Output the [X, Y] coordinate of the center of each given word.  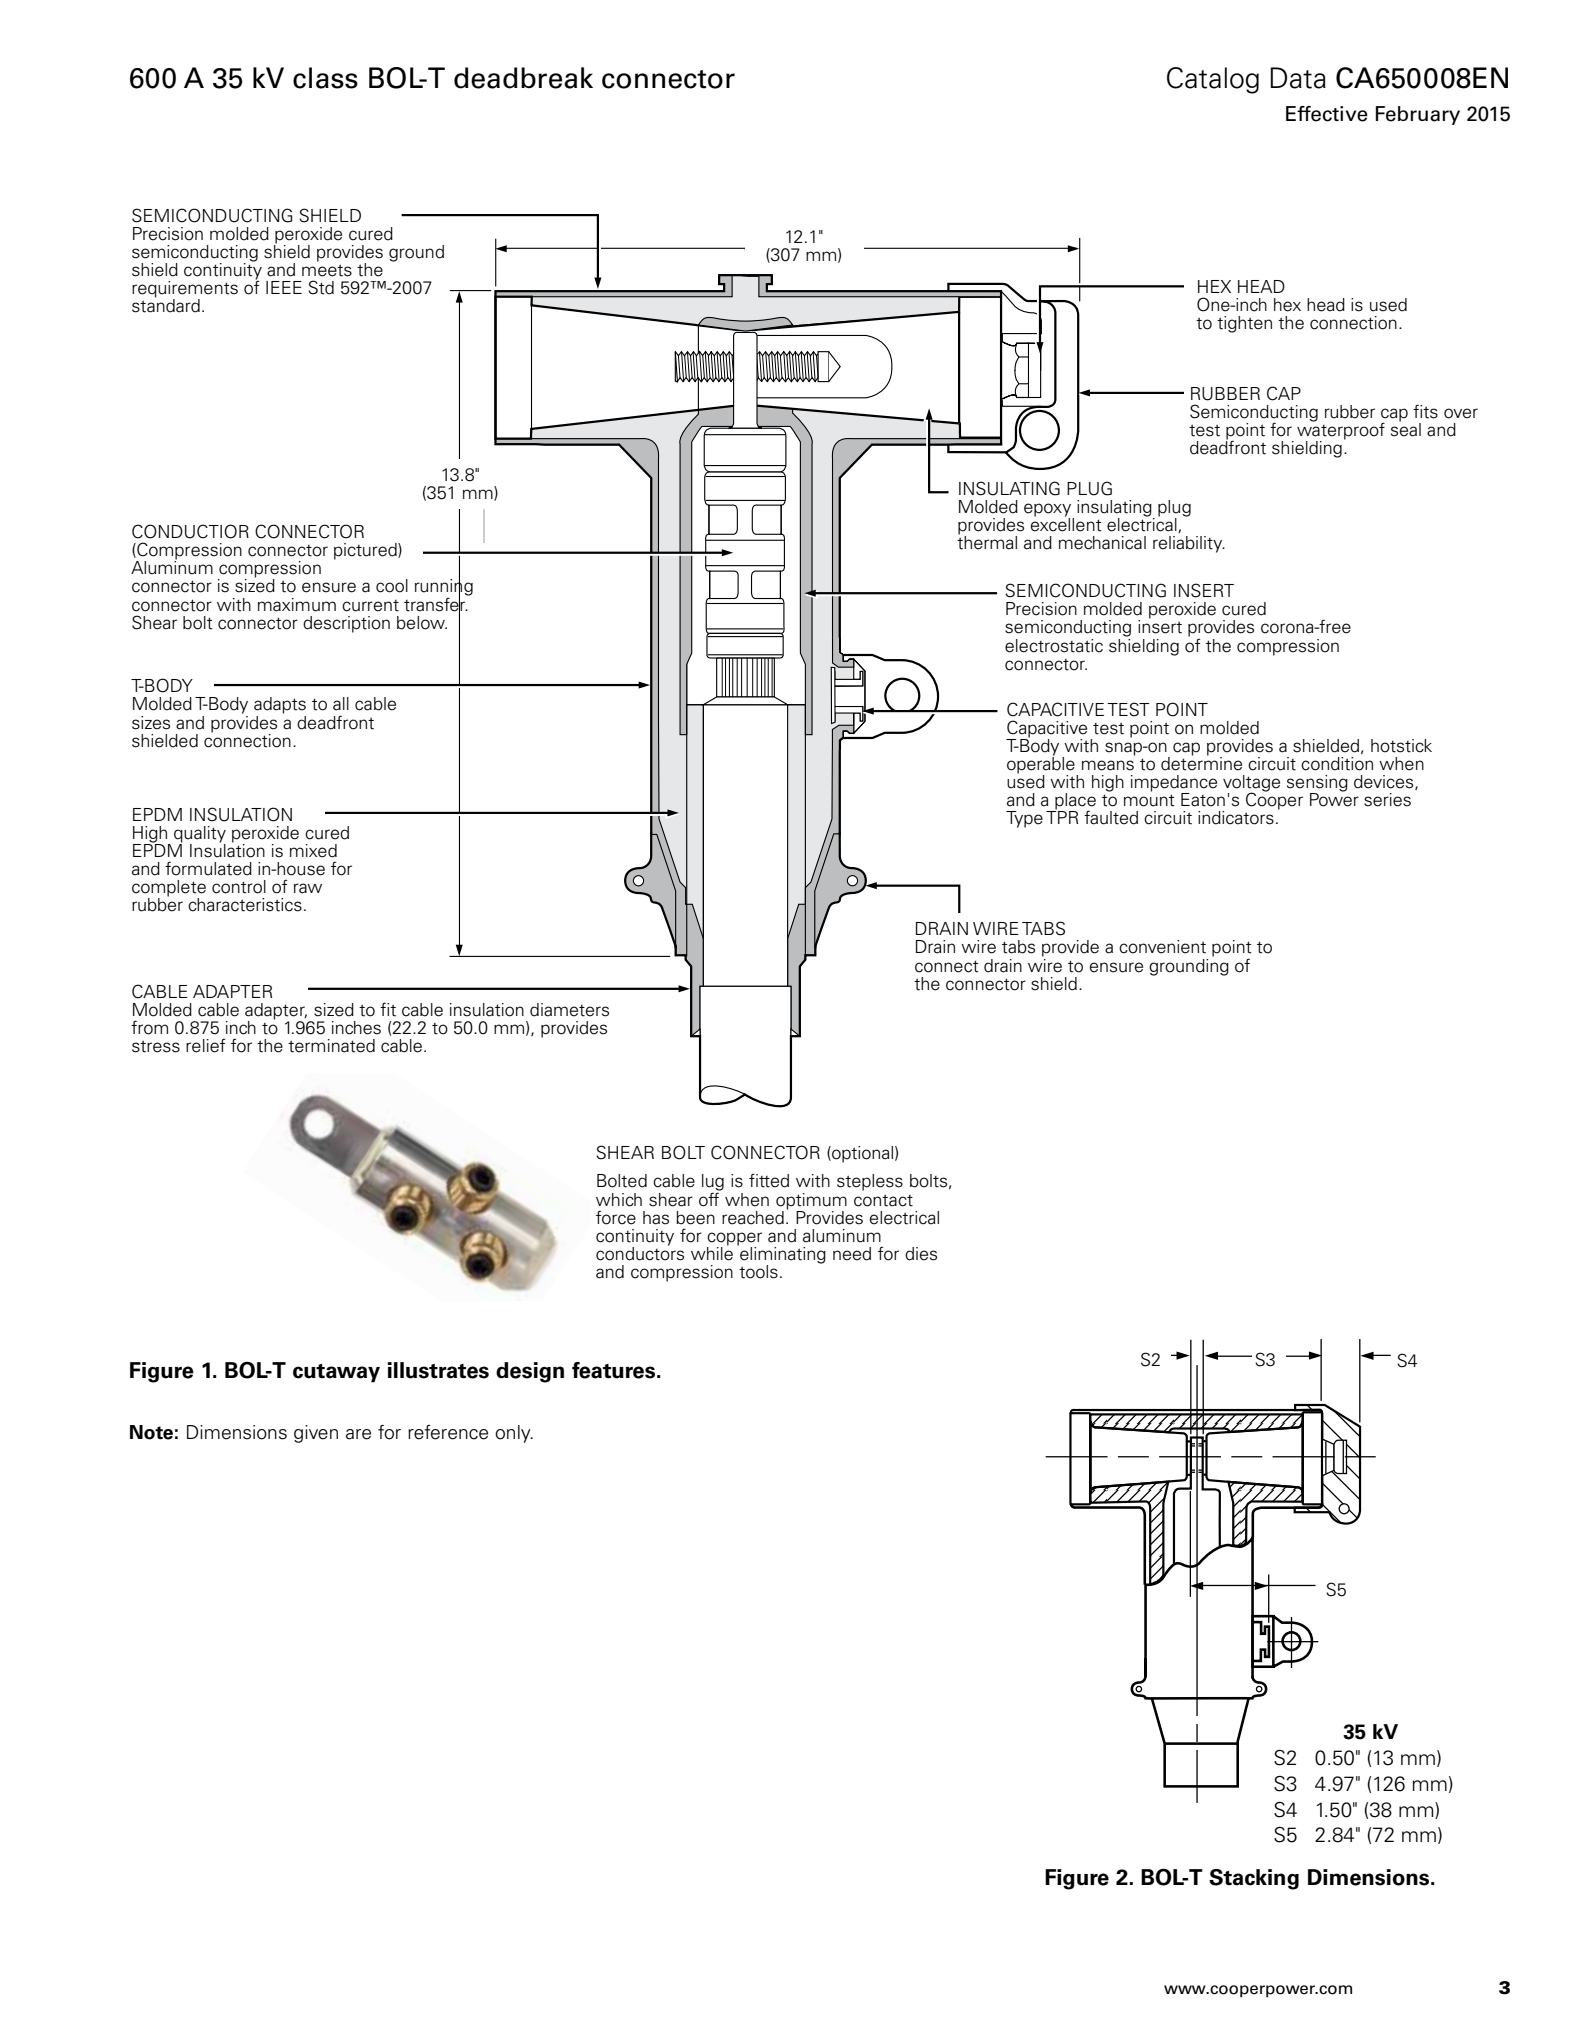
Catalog [1213, 80]
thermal [987, 541]
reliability [1189, 544]
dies [921, 1254]
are [358, 1434]
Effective [1327, 114]
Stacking [1254, 1879]
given [316, 1434]
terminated [331, 1046]
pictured [366, 551]
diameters [569, 1010]
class [325, 78]
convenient [1162, 947]
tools [758, 1272]
